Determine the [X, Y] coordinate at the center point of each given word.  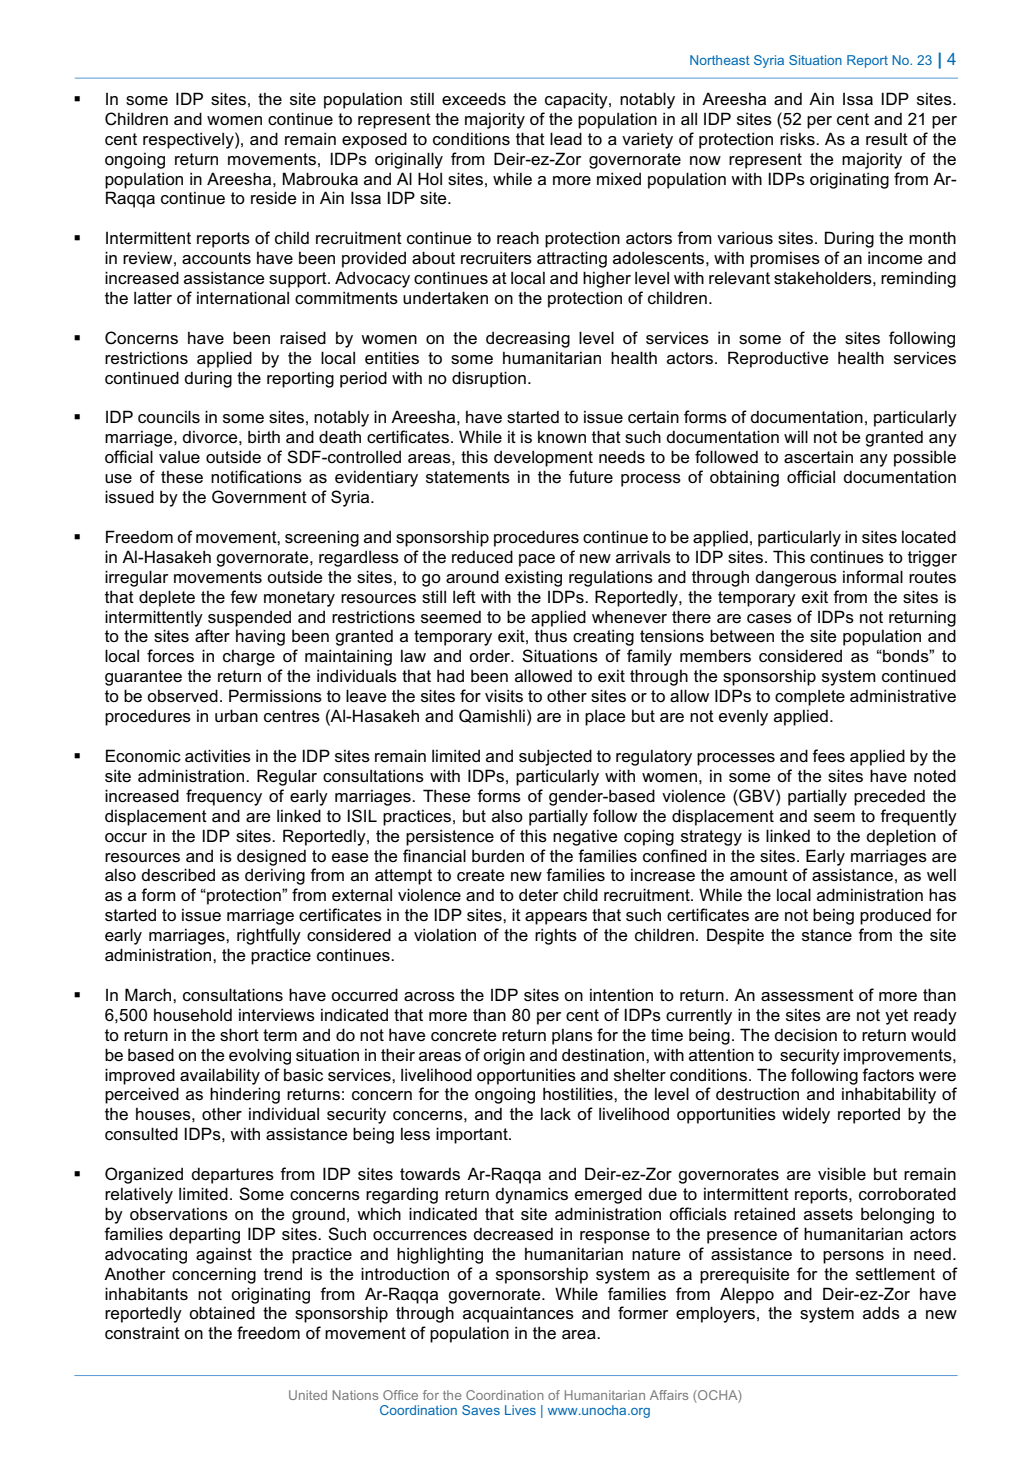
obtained [222, 1313]
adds [881, 1313]
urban [236, 715]
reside [274, 198]
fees [828, 756]
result [887, 139]
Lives [520, 1410]
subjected [555, 757]
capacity [577, 100]
